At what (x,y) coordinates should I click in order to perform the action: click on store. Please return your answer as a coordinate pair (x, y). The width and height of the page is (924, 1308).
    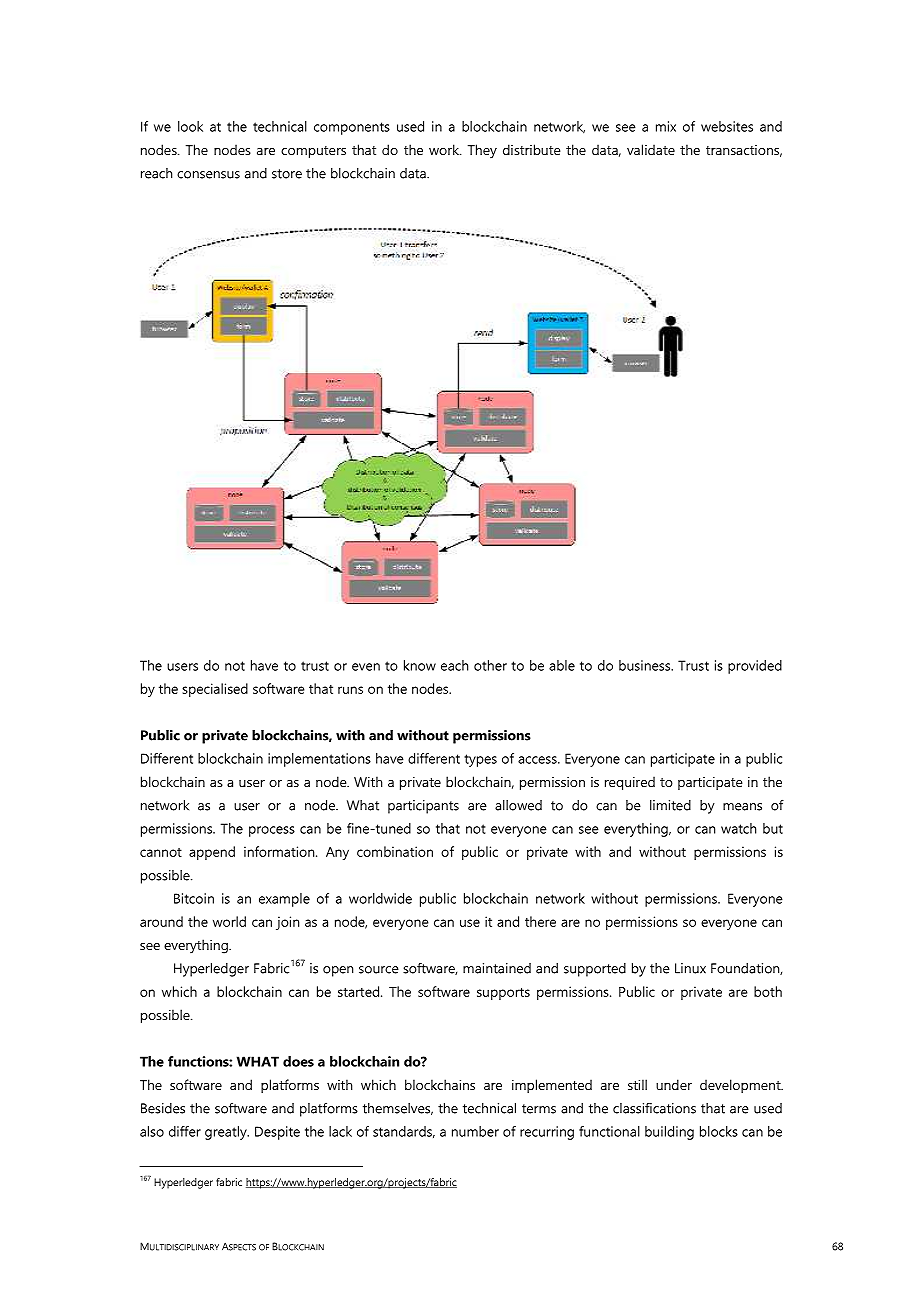
    Looking at the image, I should click on (287, 174).
